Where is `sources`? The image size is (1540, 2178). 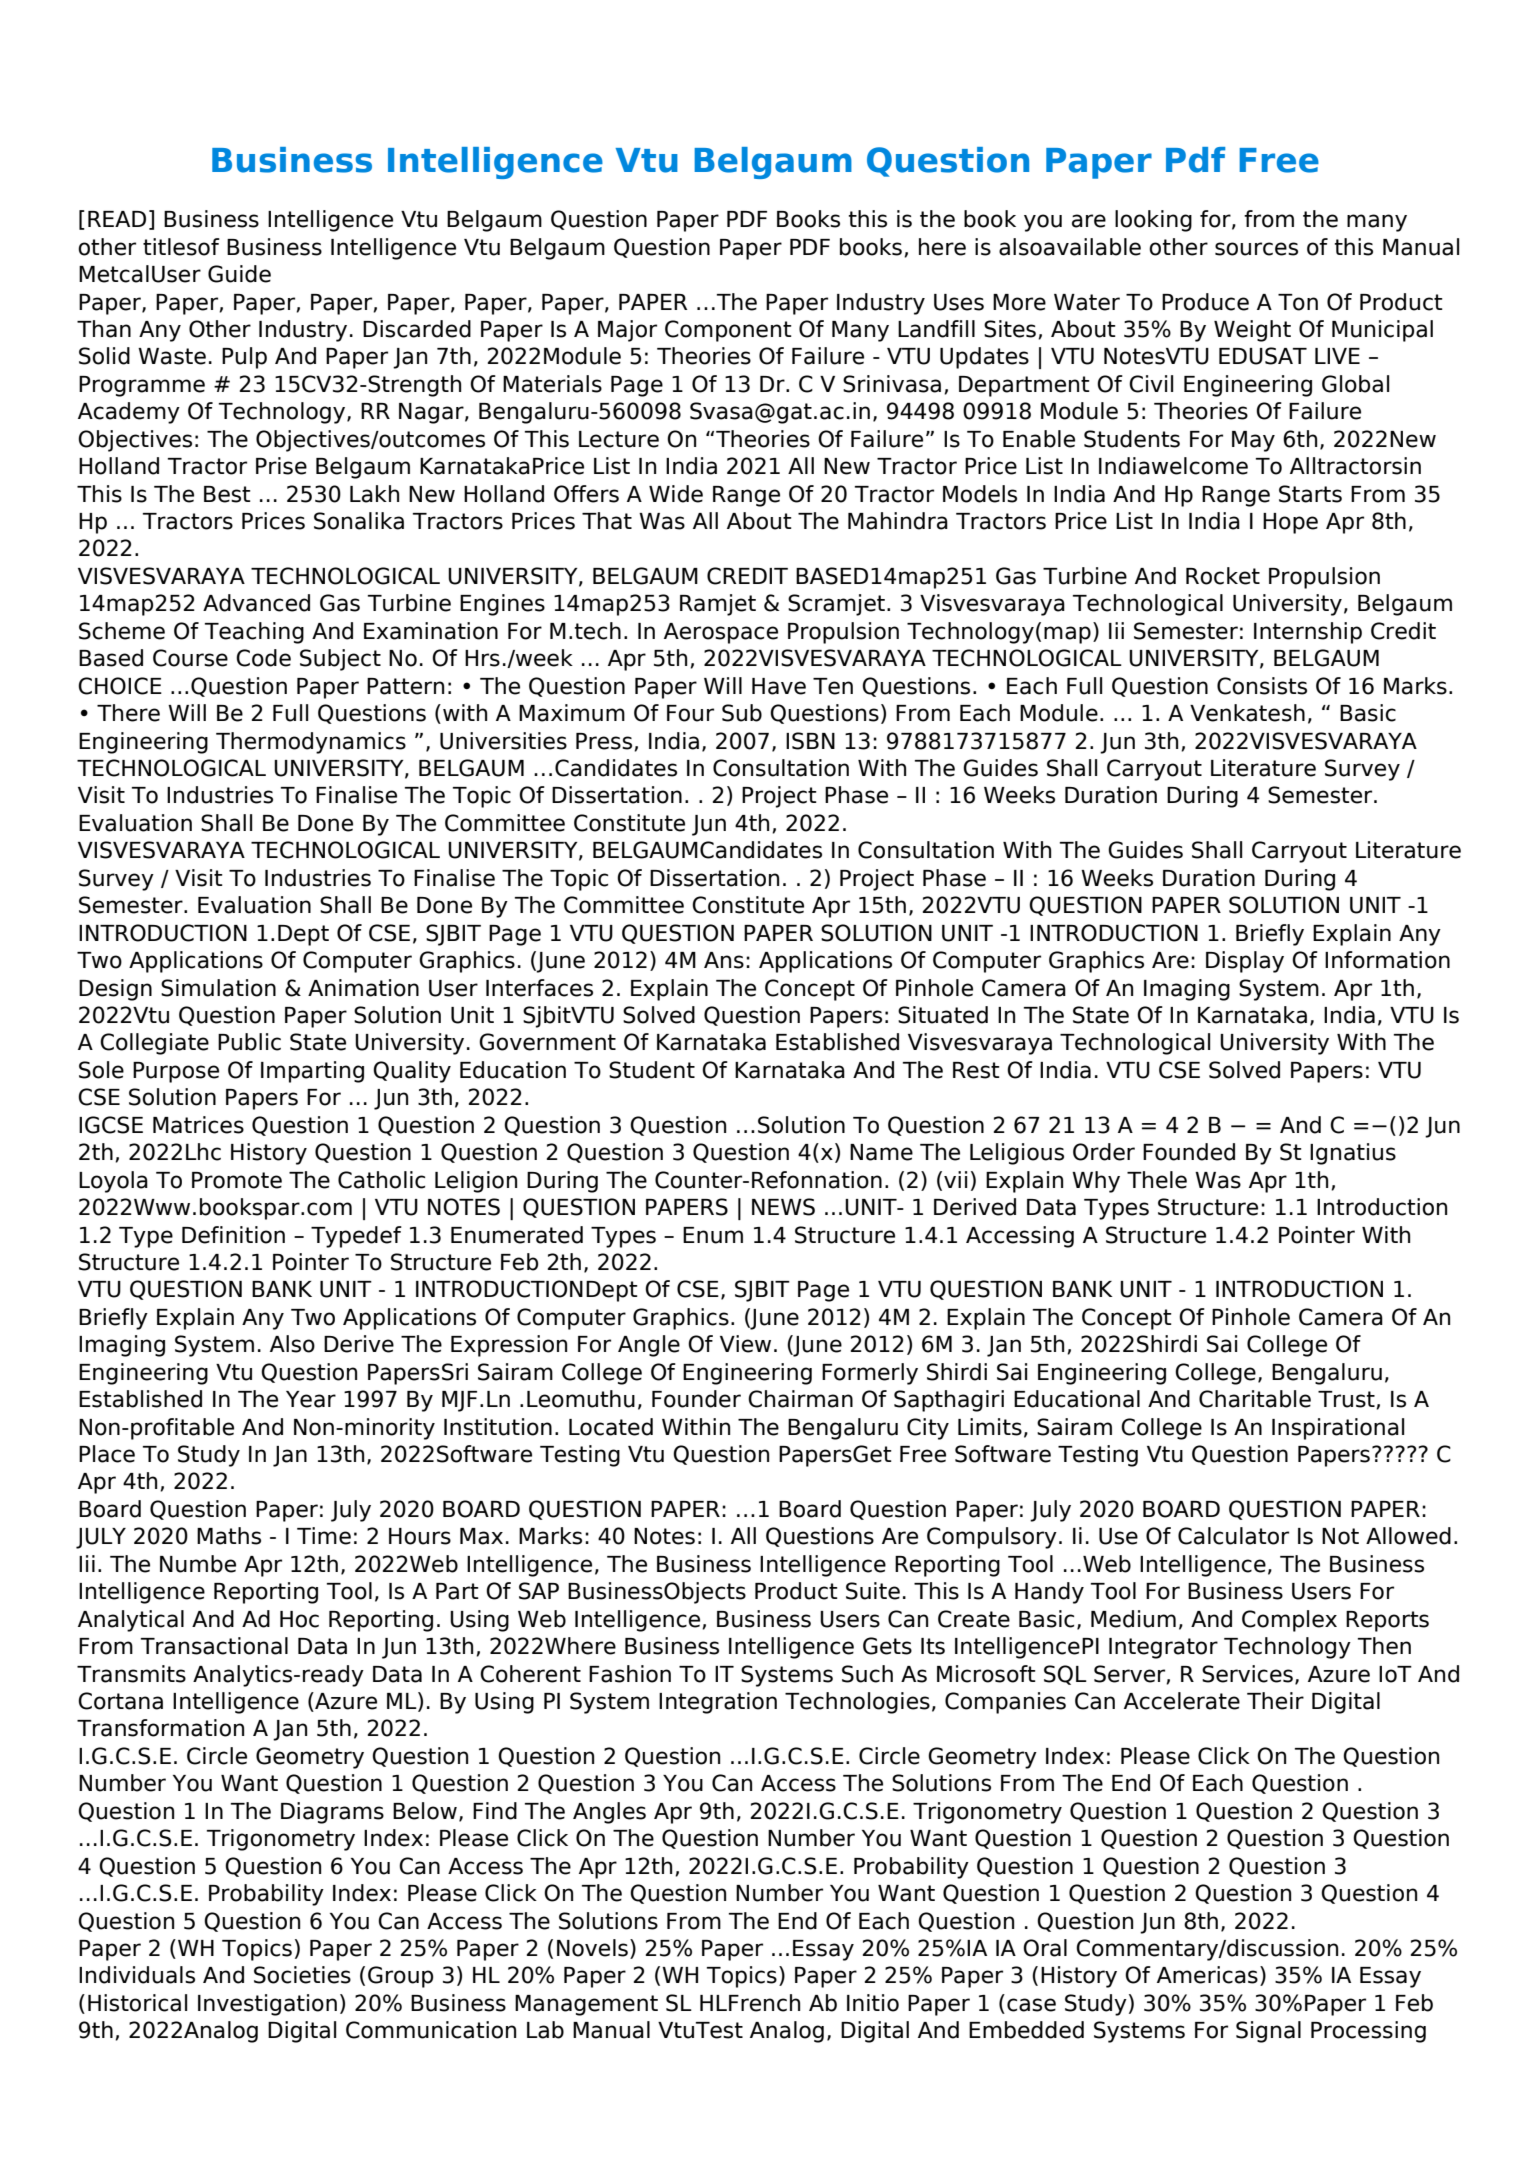
sources is located at coordinates (1256, 249).
